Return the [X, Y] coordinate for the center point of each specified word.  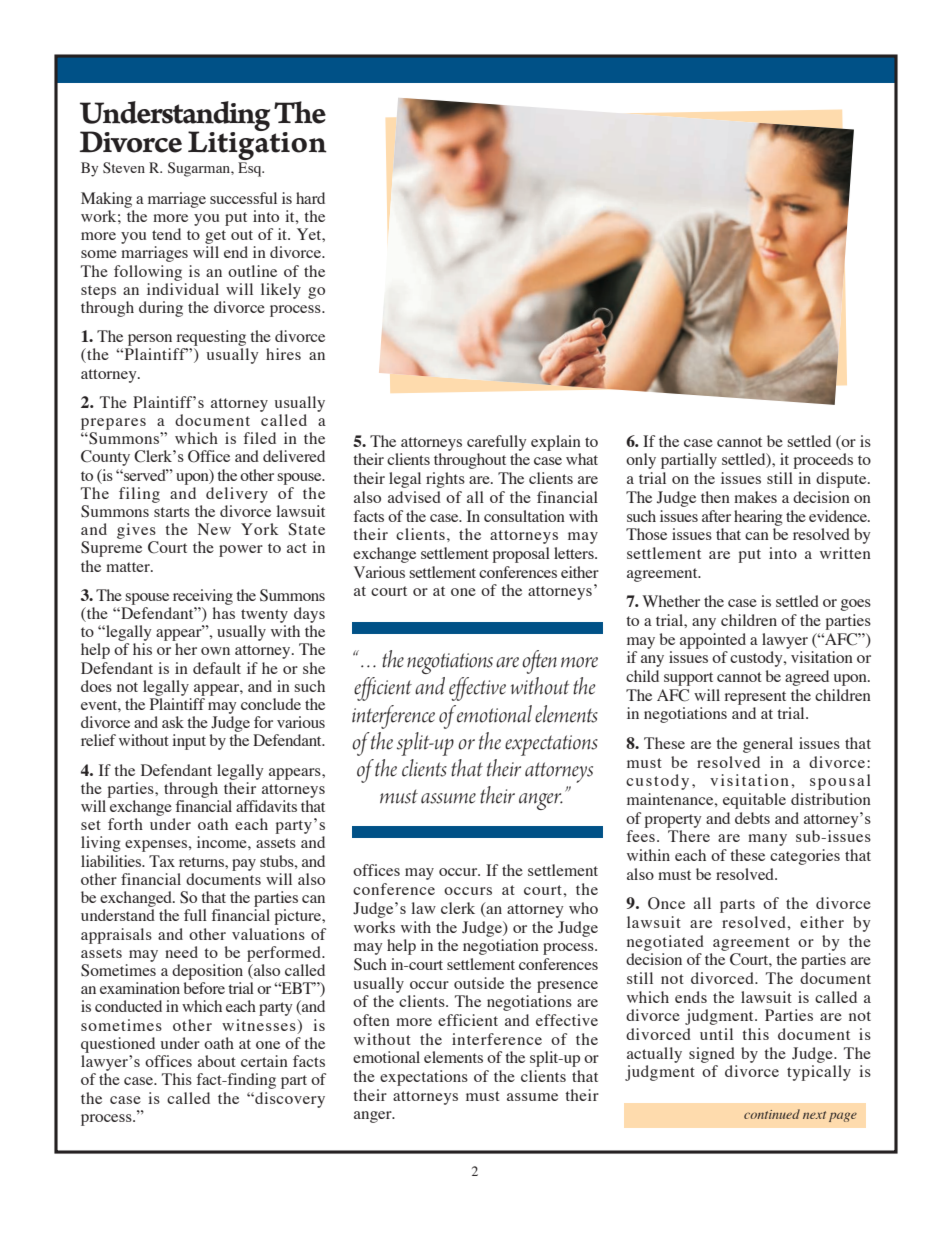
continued [772, 1114]
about [217, 1061]
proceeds [823, 461]
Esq [251, 169]
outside [479, 983]
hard [310, 198]
